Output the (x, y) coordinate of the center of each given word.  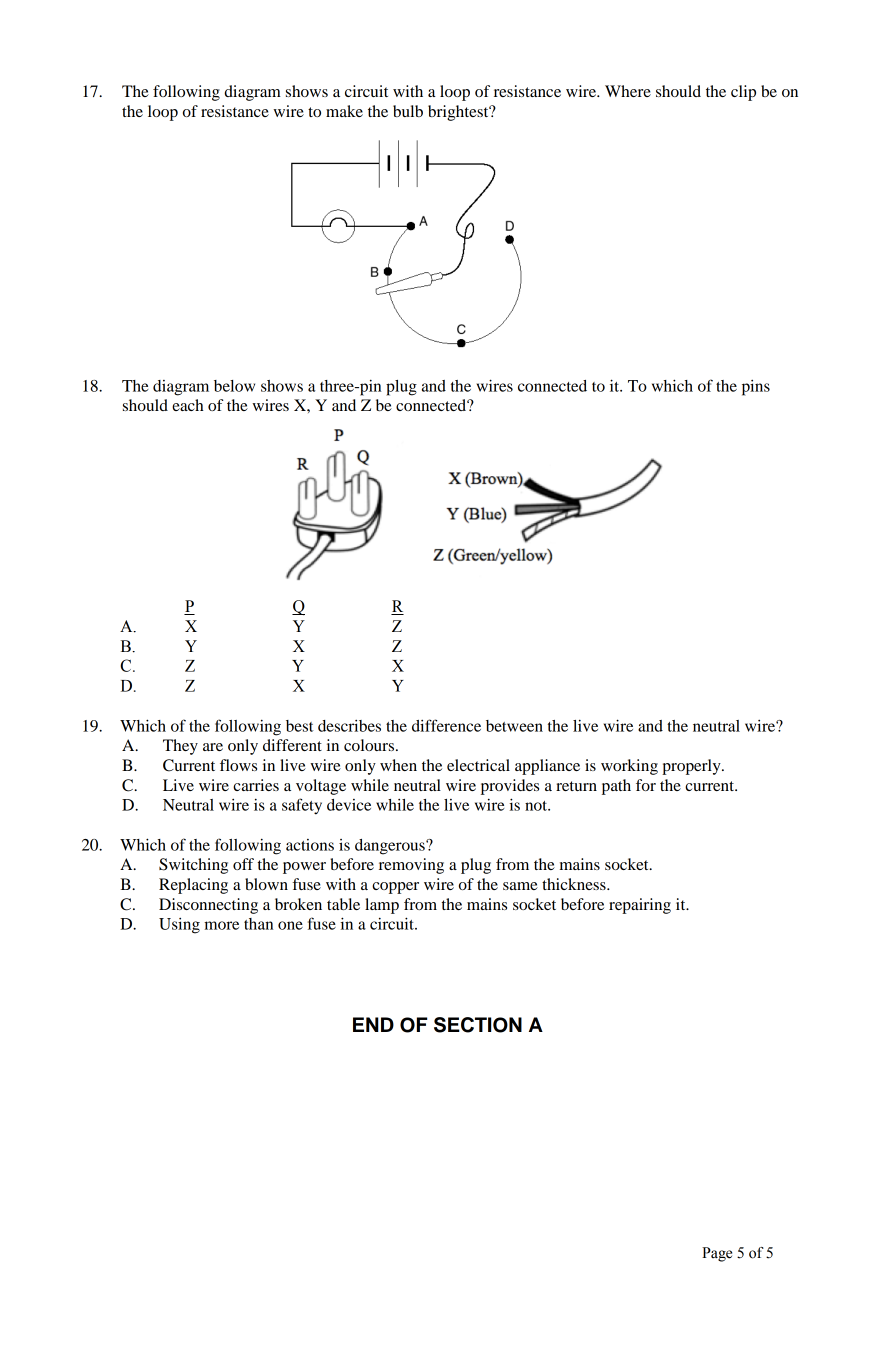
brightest (459, 113)
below (234, 386)
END (373, 1024)
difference (446, 725)
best (300, 726)
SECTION (478, 1025)
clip (743, 93)
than (258, 924)
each (188, 405)
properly (692, 767)
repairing (640, 906)
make (344, 111)
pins (756, 388)
